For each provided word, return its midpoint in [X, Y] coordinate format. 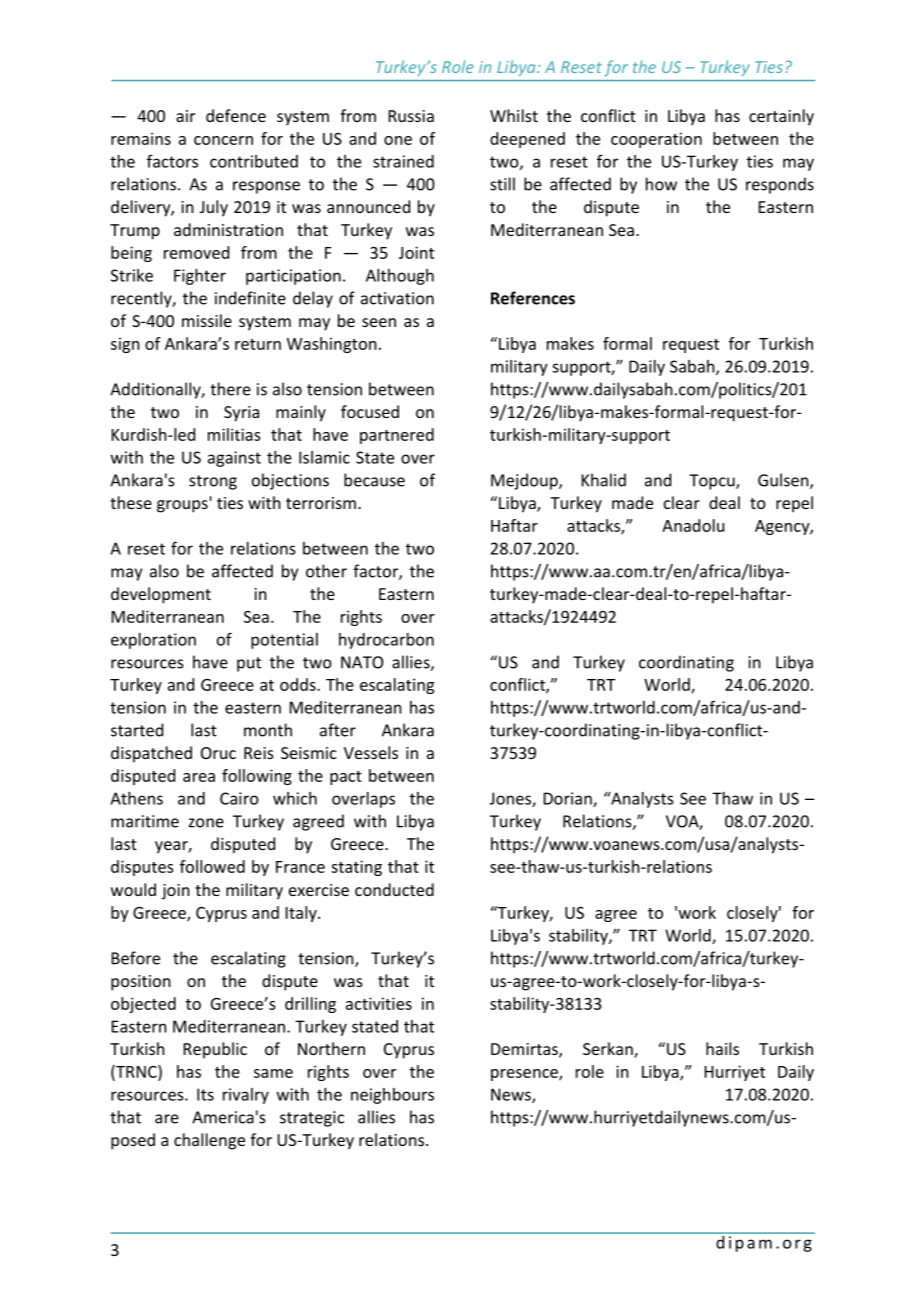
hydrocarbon [386, 641]
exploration [153, 641]
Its [205, 1094]
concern [223, 140]
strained [403, 161]
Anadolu [693, 525]
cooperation [656, 140]
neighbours [392, 1096]
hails [722, 1048]
